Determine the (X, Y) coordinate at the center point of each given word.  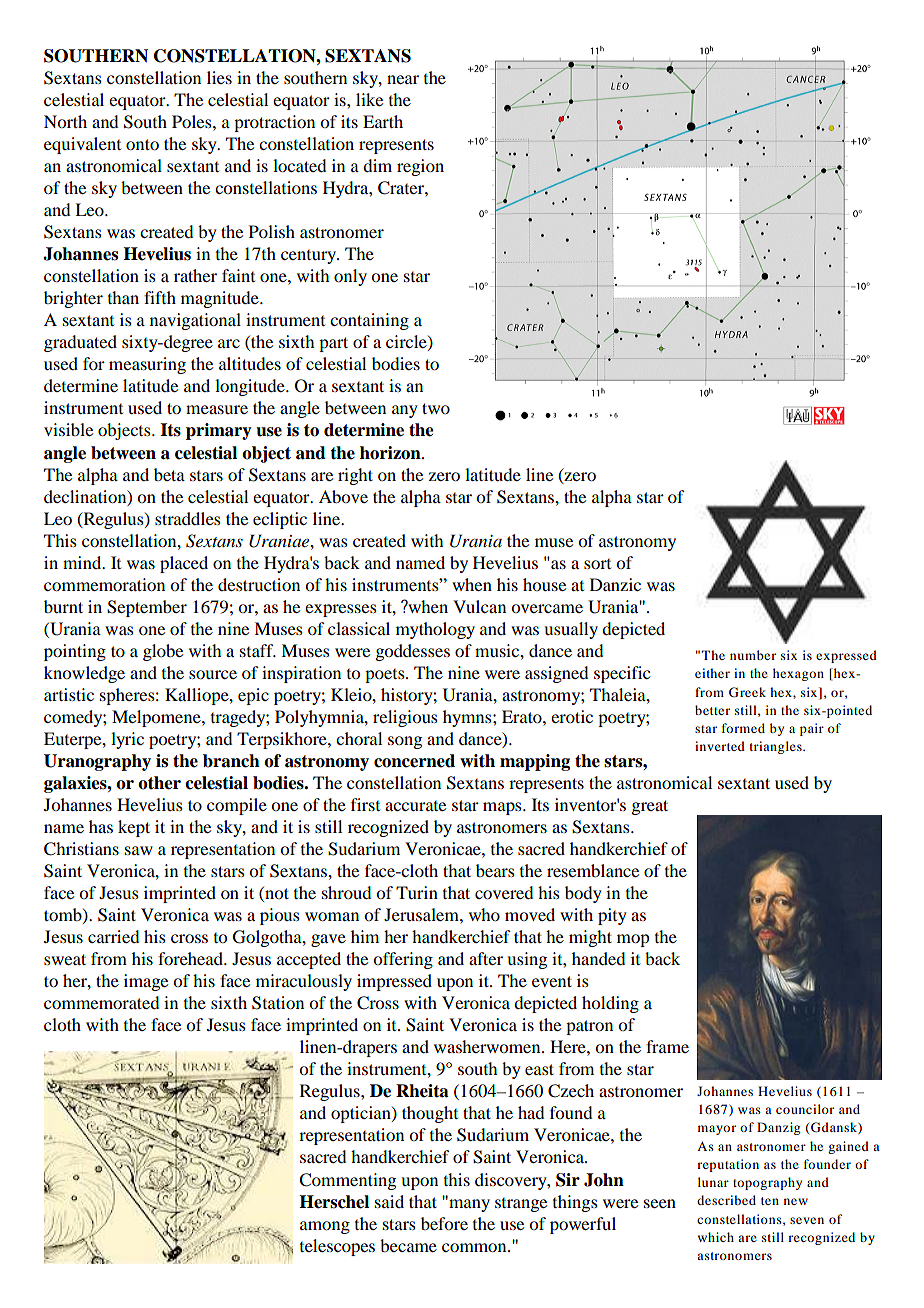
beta (169, 474)
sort (597, 564)
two (436, 408)
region (420, 167)
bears (495, 870)
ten (770, 1201)
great (649, 807)
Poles (193, 121)
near (403, 79)
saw (139, 850)
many (468, 1204)
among (325, 1227)
